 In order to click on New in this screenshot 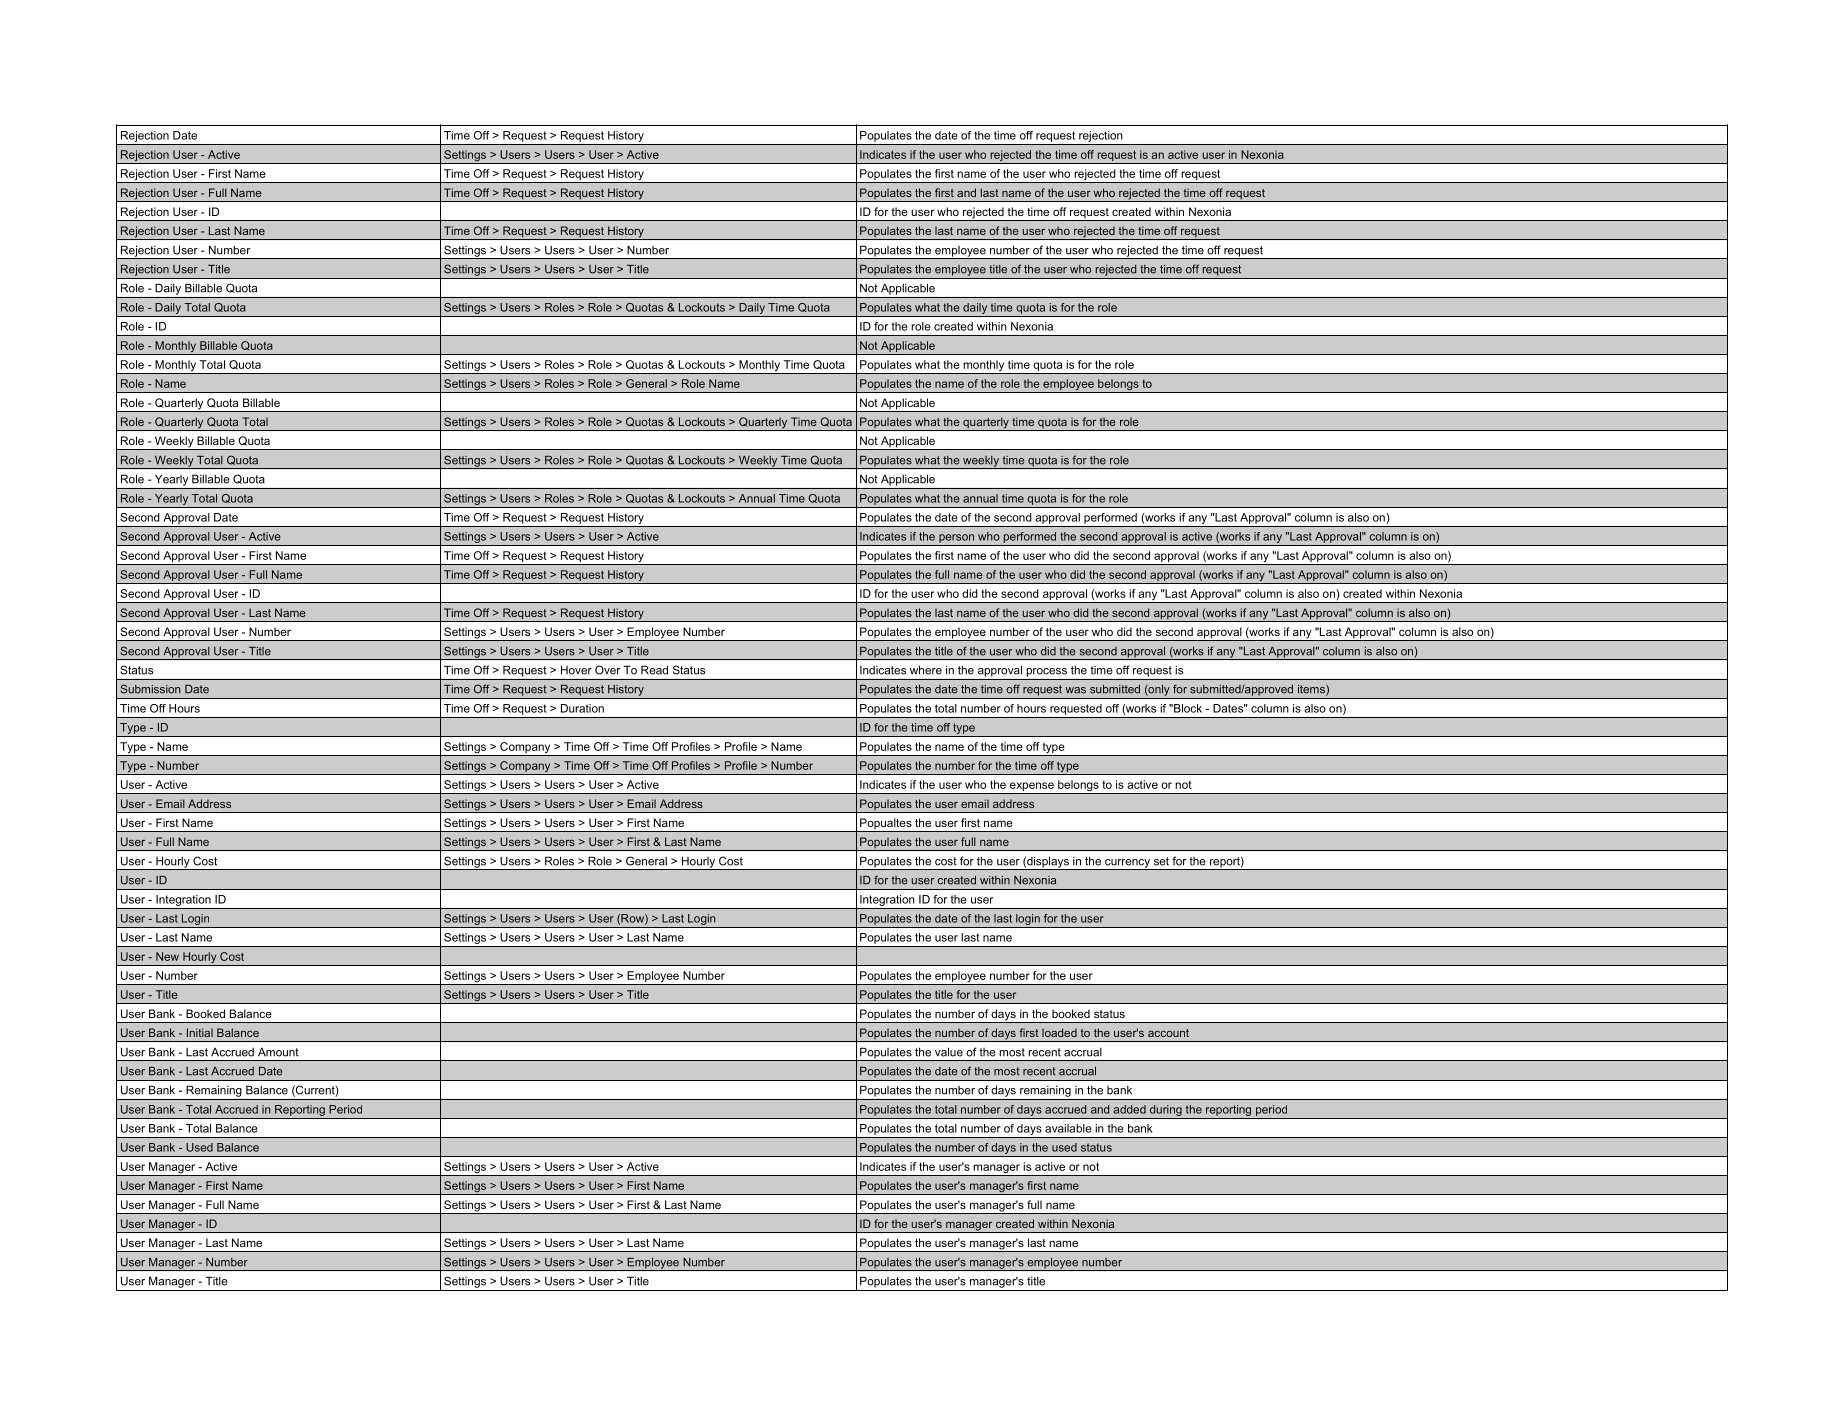, I will do `click(167, 956)`.
